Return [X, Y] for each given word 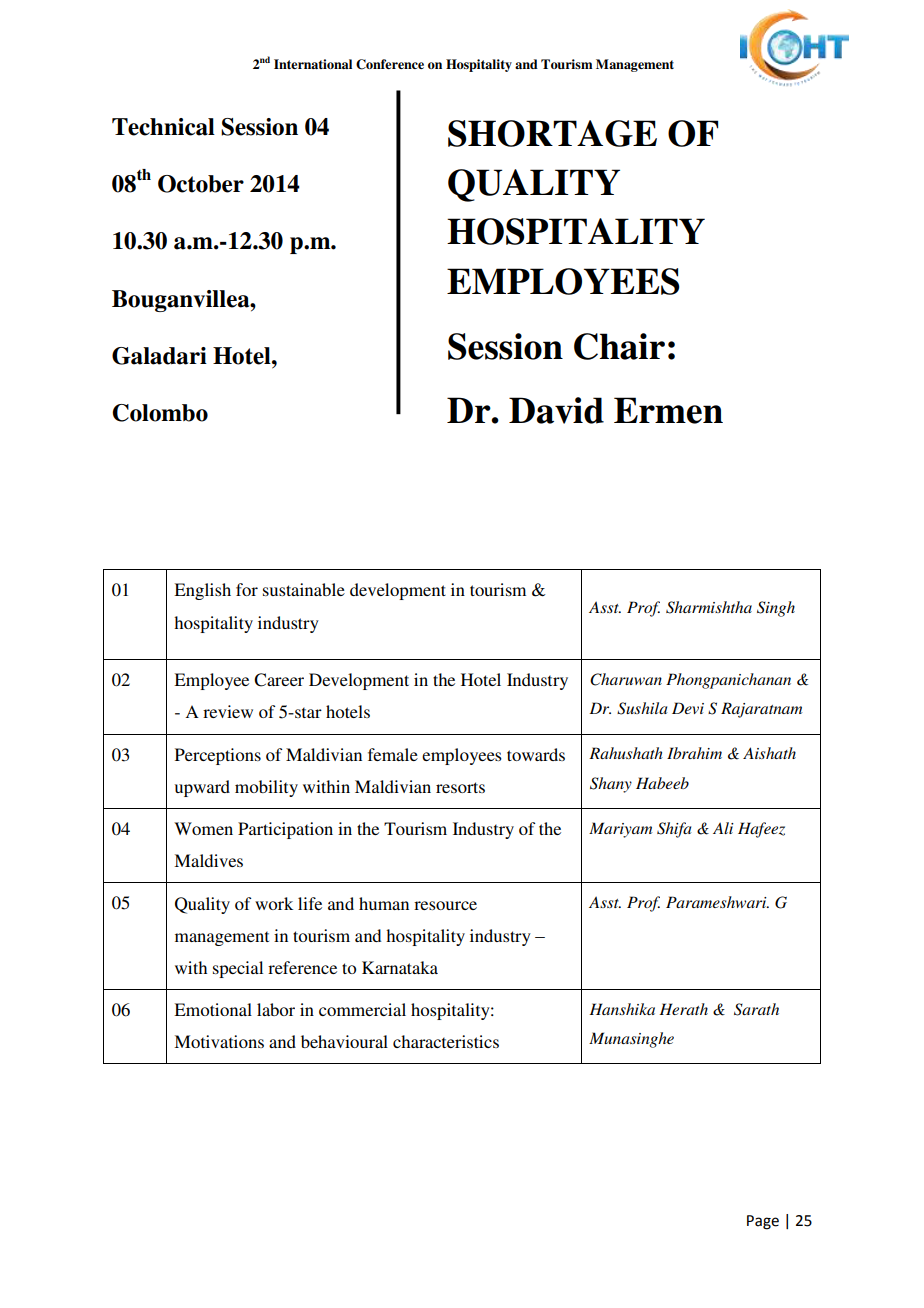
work [274, 903]
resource [445, 905]
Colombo [160, 413]
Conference [390, 64]
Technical [163, 127]
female [393, 754]
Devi [688, 708]
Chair [619, 346]
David [556, 410]
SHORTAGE [552, 133]
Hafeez [761, 830]
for [247, 589]
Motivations [219, 1041]
